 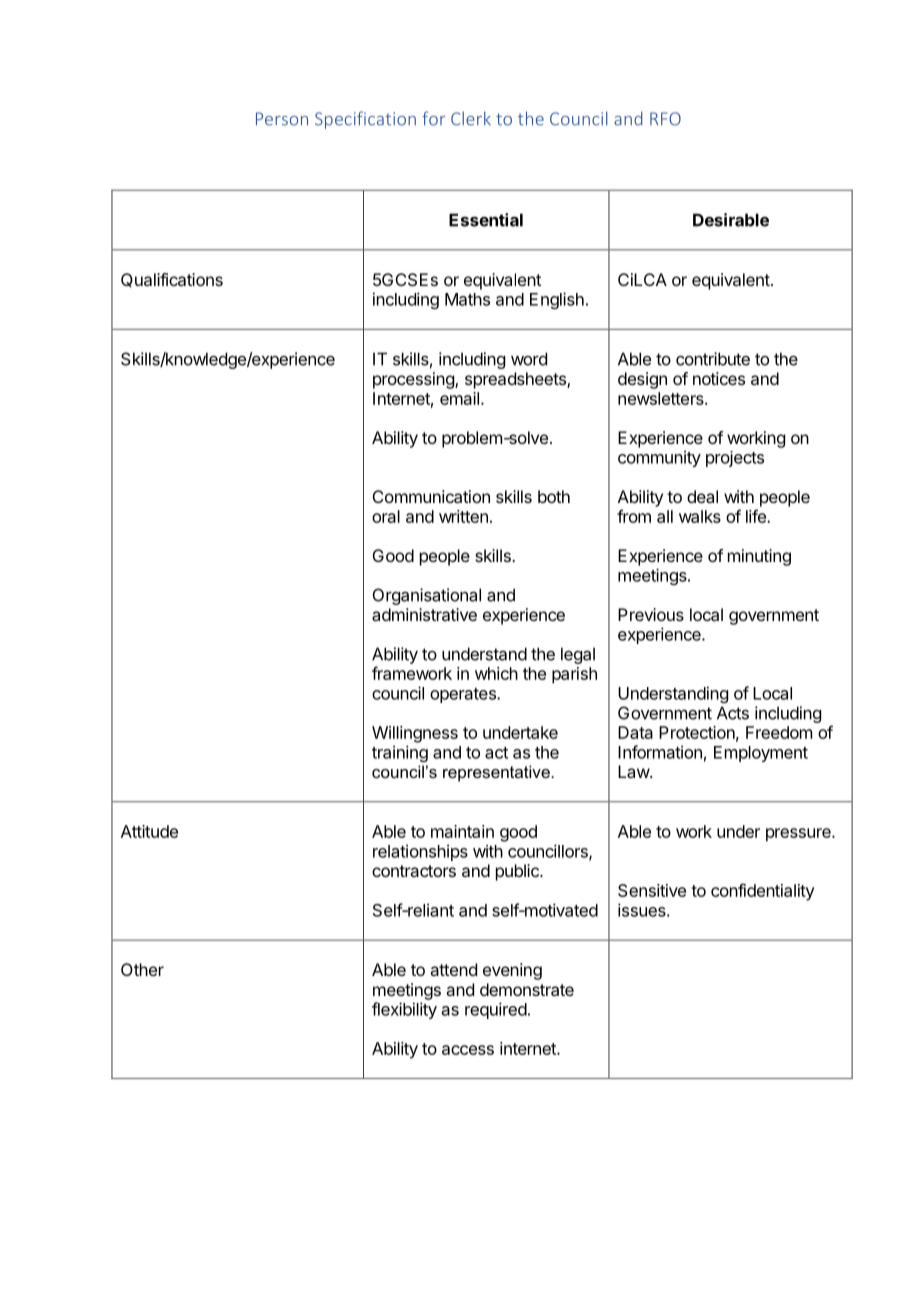 I want to click on Person, so click(x=282, y=119).
